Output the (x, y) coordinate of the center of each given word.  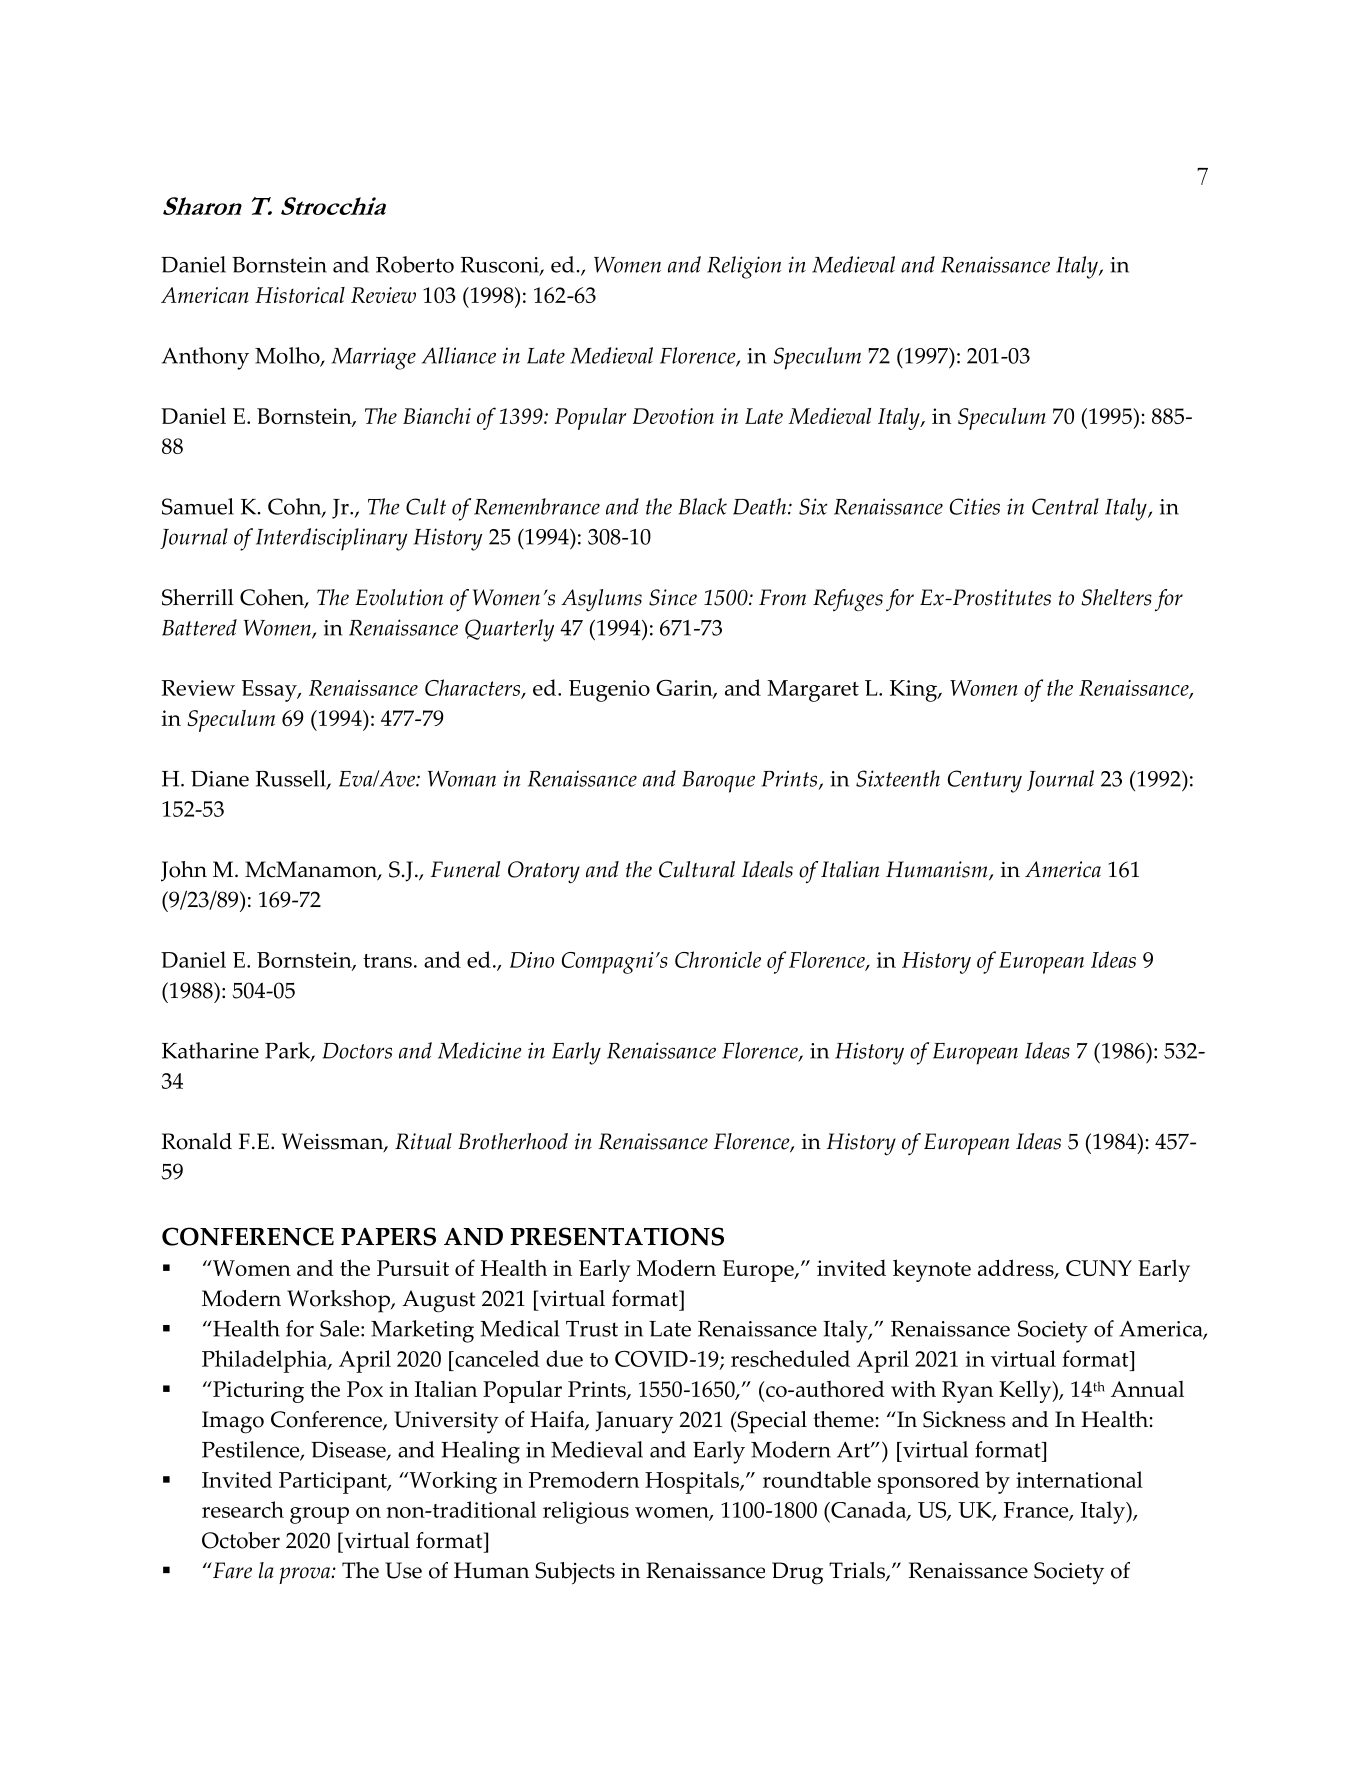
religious (586, 1512)
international (1079, 1479)
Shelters (1116, 597)
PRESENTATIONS (617, 1236)
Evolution (399, 597)
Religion (744, 267)
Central (1065, 506)
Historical (300, 295)
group (319, 1515)
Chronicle (718, 959)
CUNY (1099, 1268)
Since (673, 597)
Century (985, 781)
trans (387, 961)
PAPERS (388, 1236)
